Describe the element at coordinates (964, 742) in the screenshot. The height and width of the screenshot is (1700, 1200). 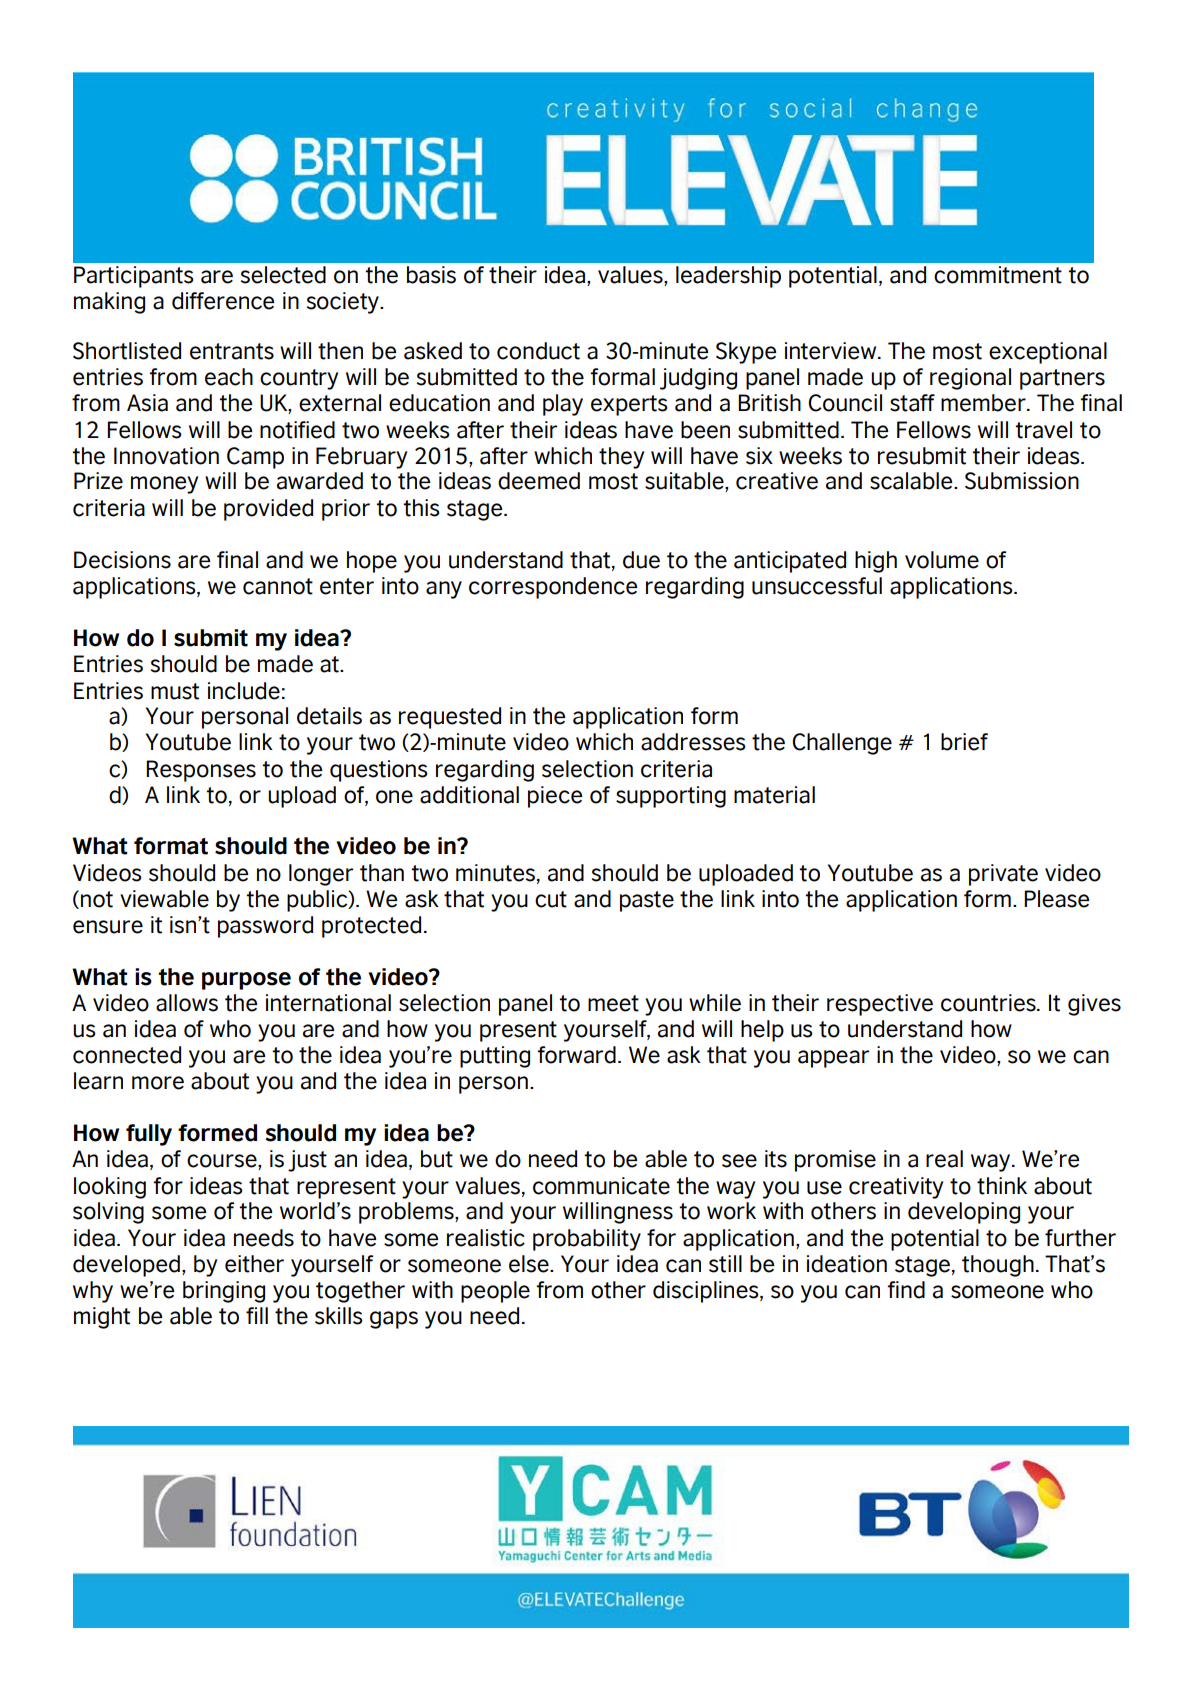
I see `brief` at that location.
